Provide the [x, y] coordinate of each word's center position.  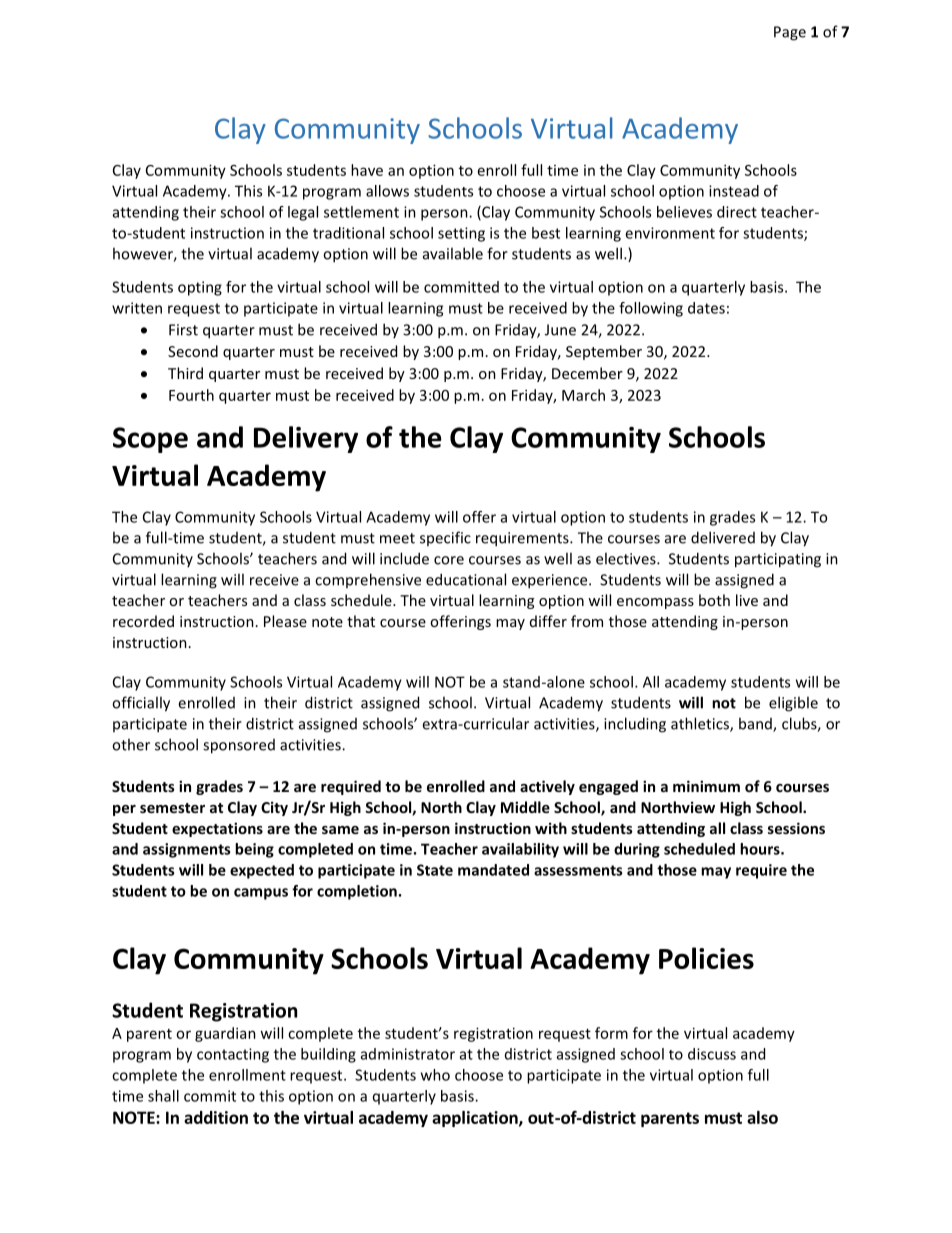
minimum [706, 786]
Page [790, 33]
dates [706, 308]
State [435, 870]
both [714, 600]
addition [216, 1117]
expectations [217, 829]
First [183, 330]
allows [387, 191]
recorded [143, 621]
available [453, 253]
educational [466, 579]
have [367, 170]
